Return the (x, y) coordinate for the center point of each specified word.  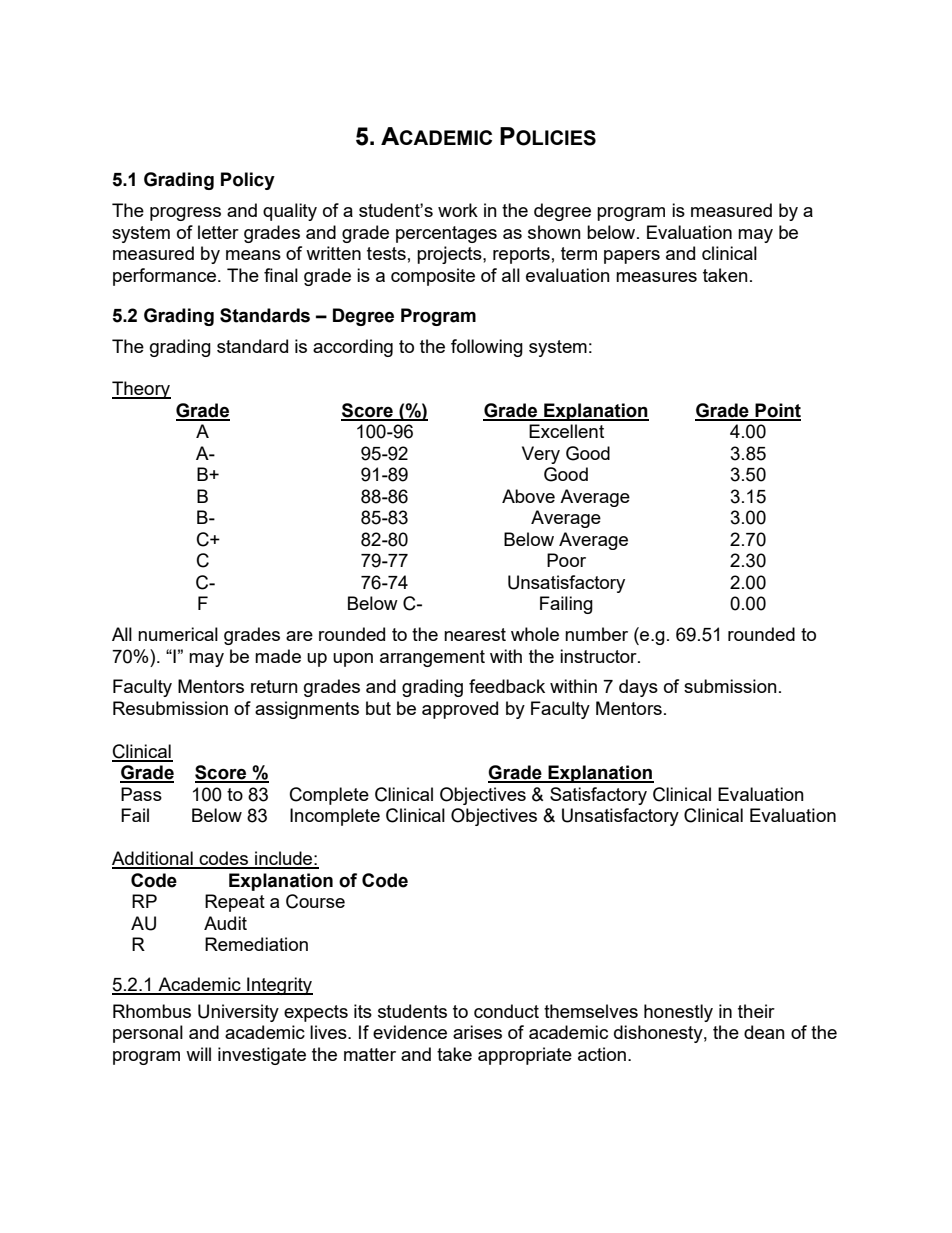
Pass (141, 794)
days (638, 688)
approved (460, 710)
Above (528, 496)
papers (632, 257)
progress (185, 214)
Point (777, 411)
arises (477, 1032)
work (458, 210)
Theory (141, 390)
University (238, 1013)
